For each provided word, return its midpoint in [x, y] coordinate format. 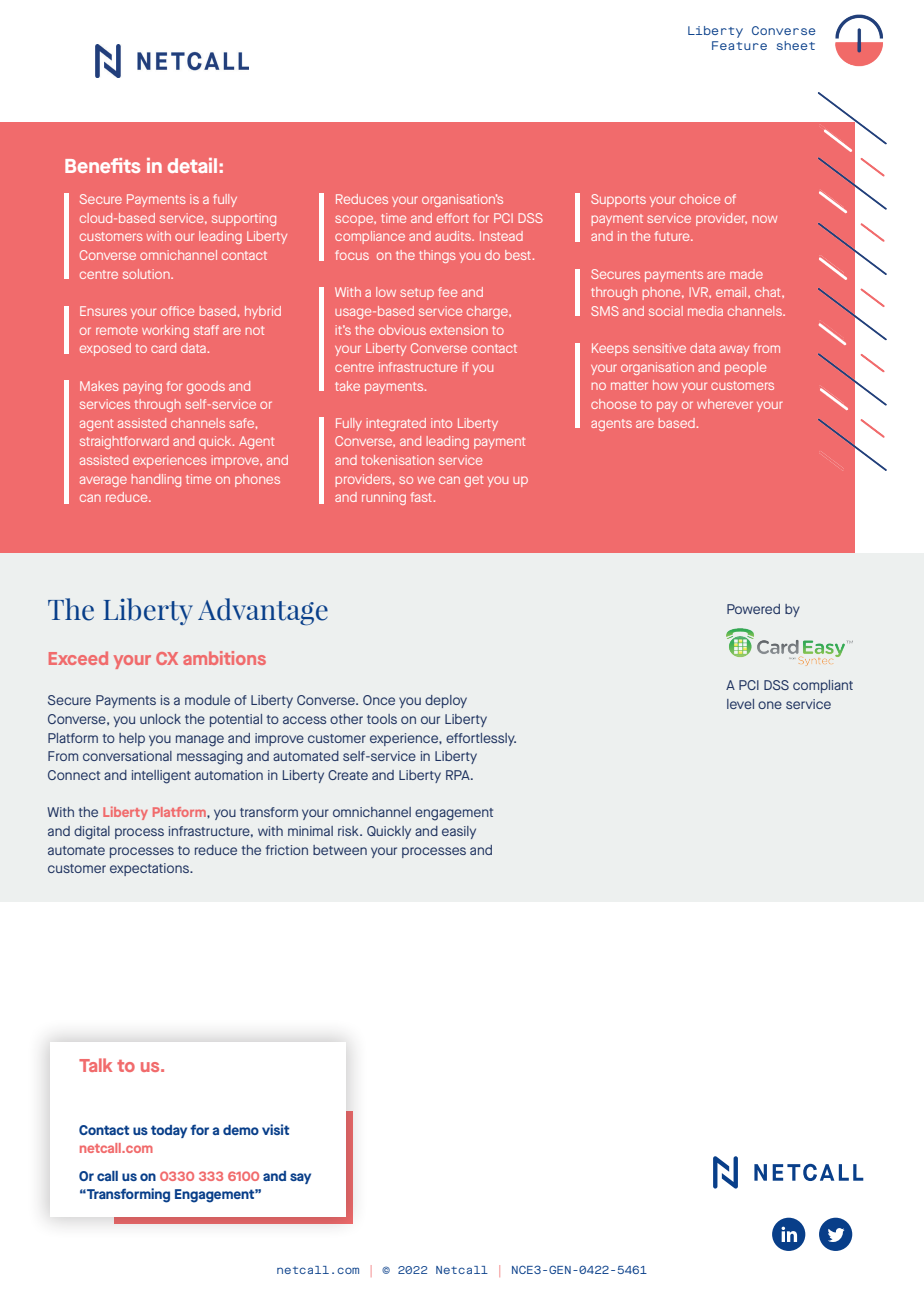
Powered [753, 609]
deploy [446, 701]
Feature [739, 45]
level [740, 704]
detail [192, 165]
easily [459, 832]
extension [459, 330]
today [169, 1131]
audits [454, 236]
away [734, 350]
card [163, 348]
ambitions [224, 658]
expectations [151, 869]
